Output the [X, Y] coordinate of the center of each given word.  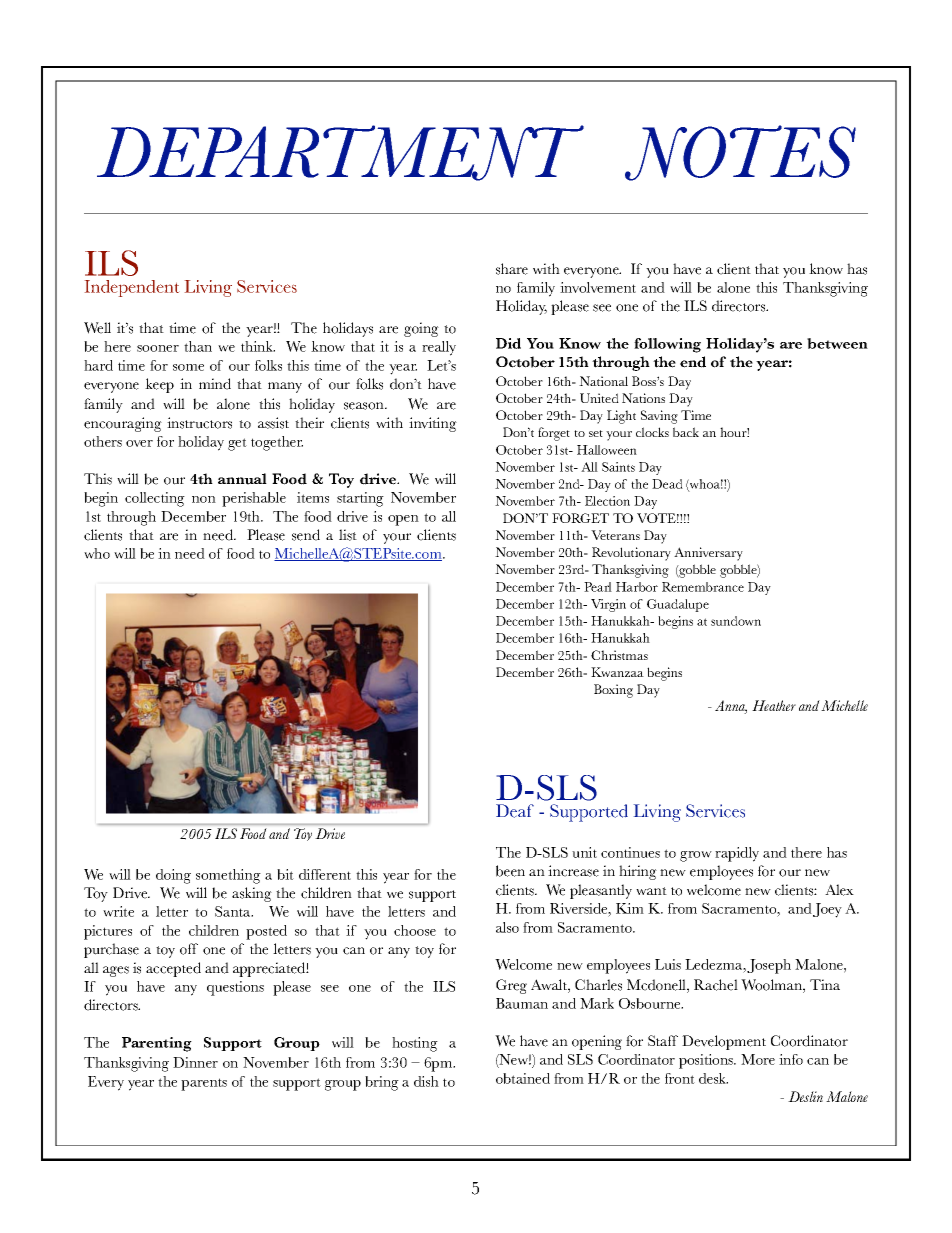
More [758, 1059]
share [512, 269]
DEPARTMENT [340, 153]
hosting [415, 1044]
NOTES [740, 153]
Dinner [195, 1062]
